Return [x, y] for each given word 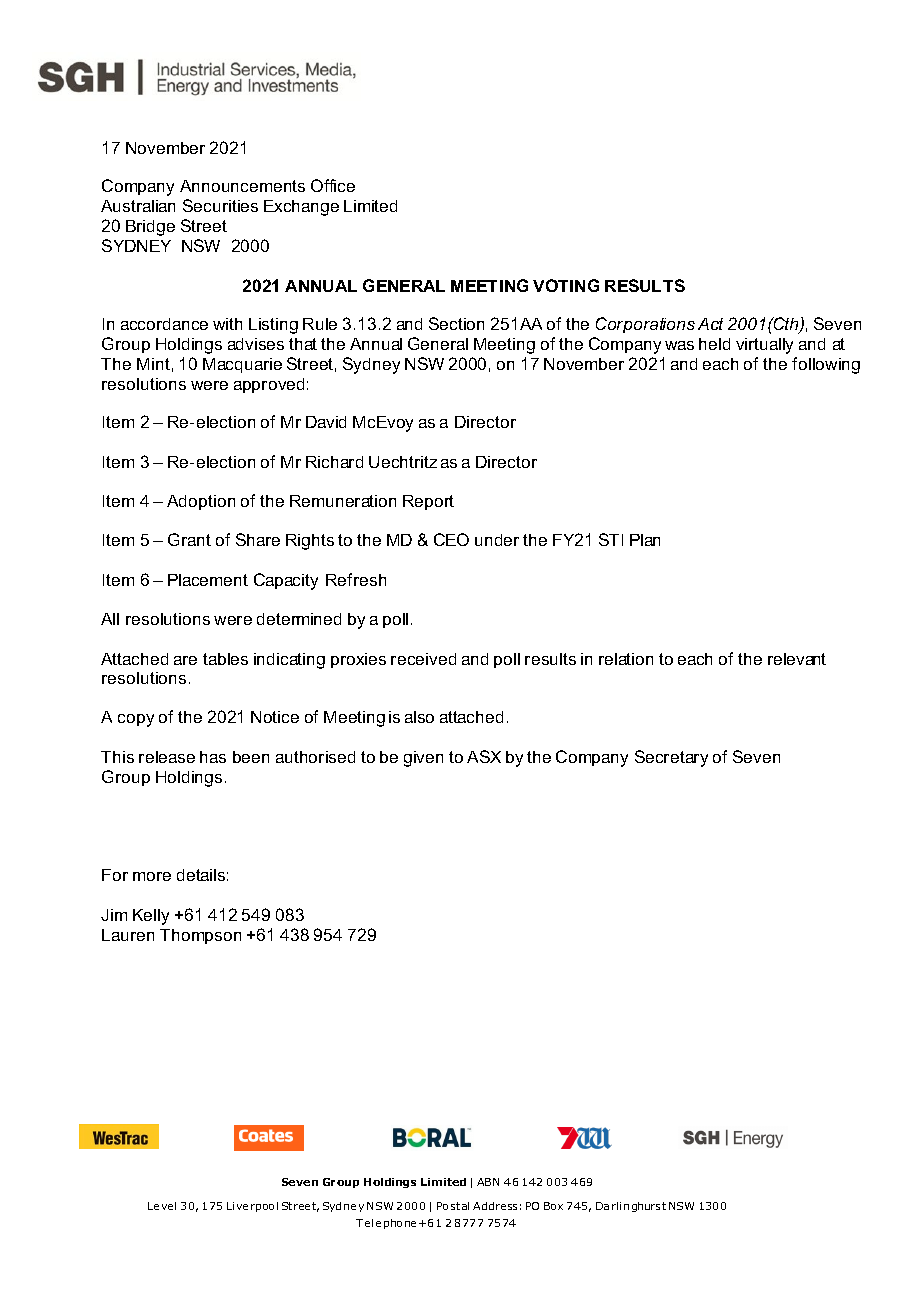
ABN [488, 1182]
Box [553, 1206]
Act [710, 324]
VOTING [566, 285]
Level [162, 1206]
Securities [220, 205]
